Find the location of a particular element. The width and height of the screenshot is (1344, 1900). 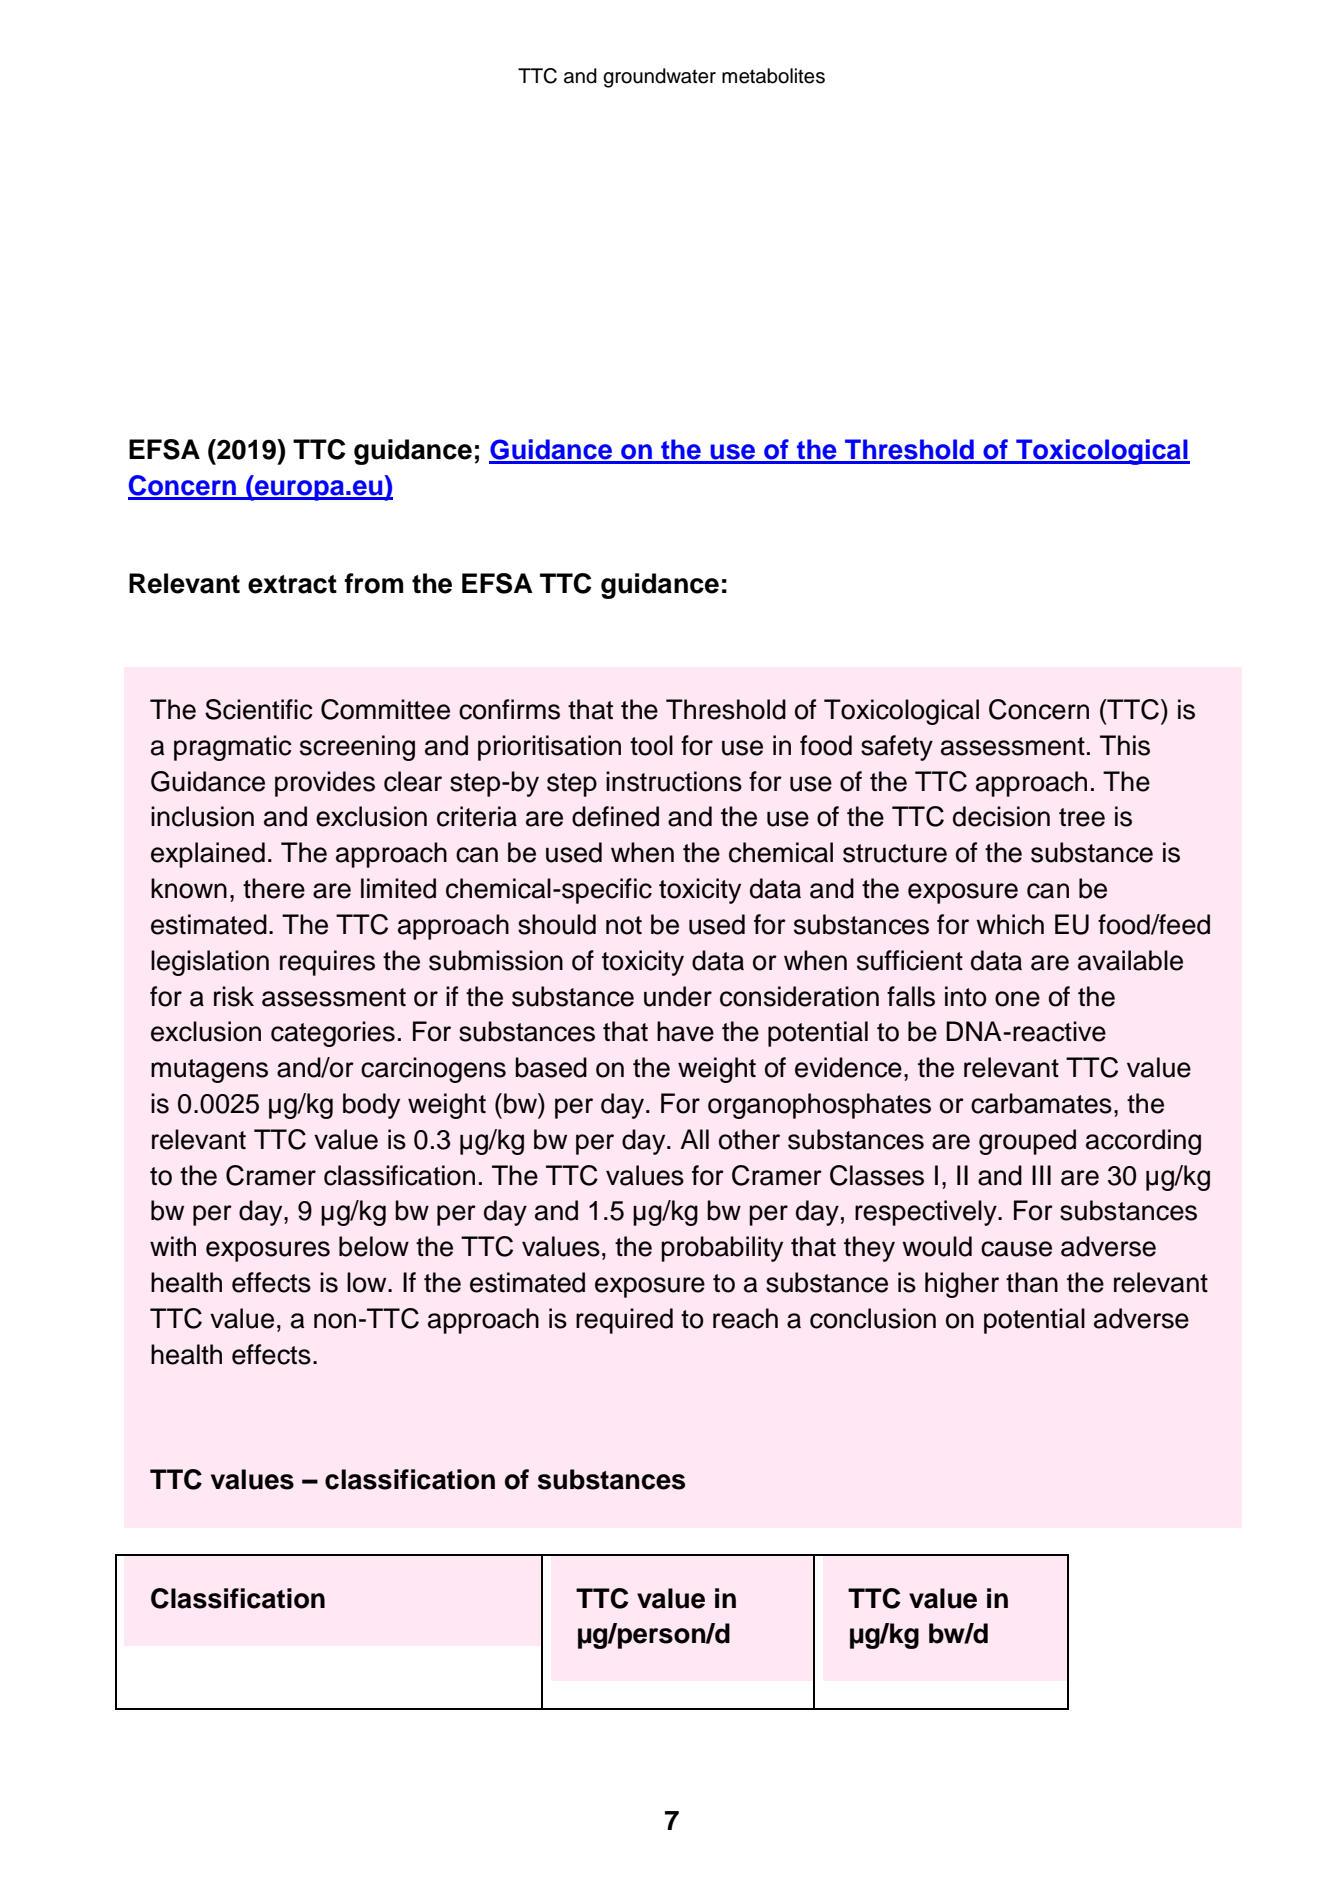

from is located at coordinates (374, 583).
